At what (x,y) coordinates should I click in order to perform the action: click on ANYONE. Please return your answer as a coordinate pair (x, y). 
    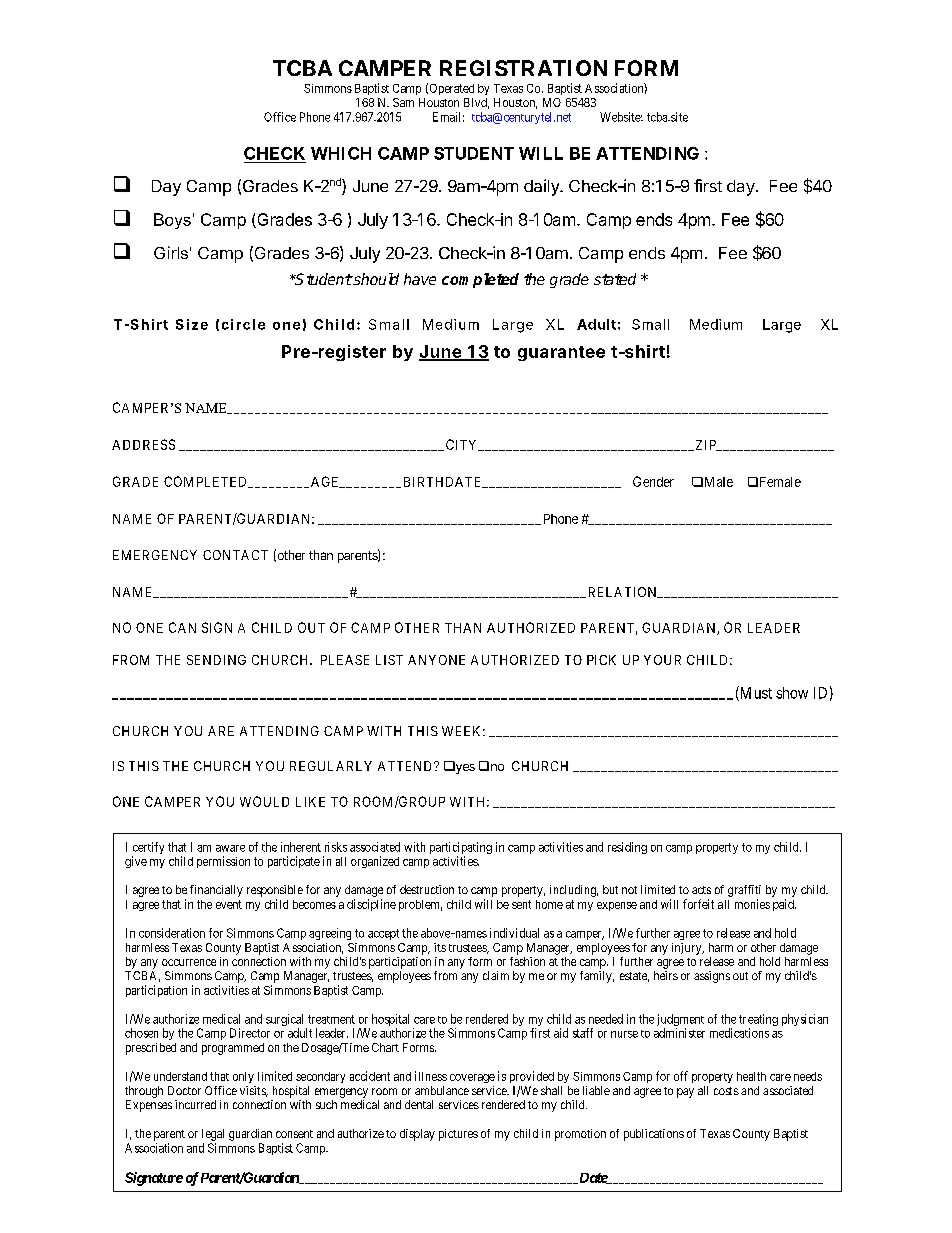
    Looking at the image, I should click on (436, 660).
